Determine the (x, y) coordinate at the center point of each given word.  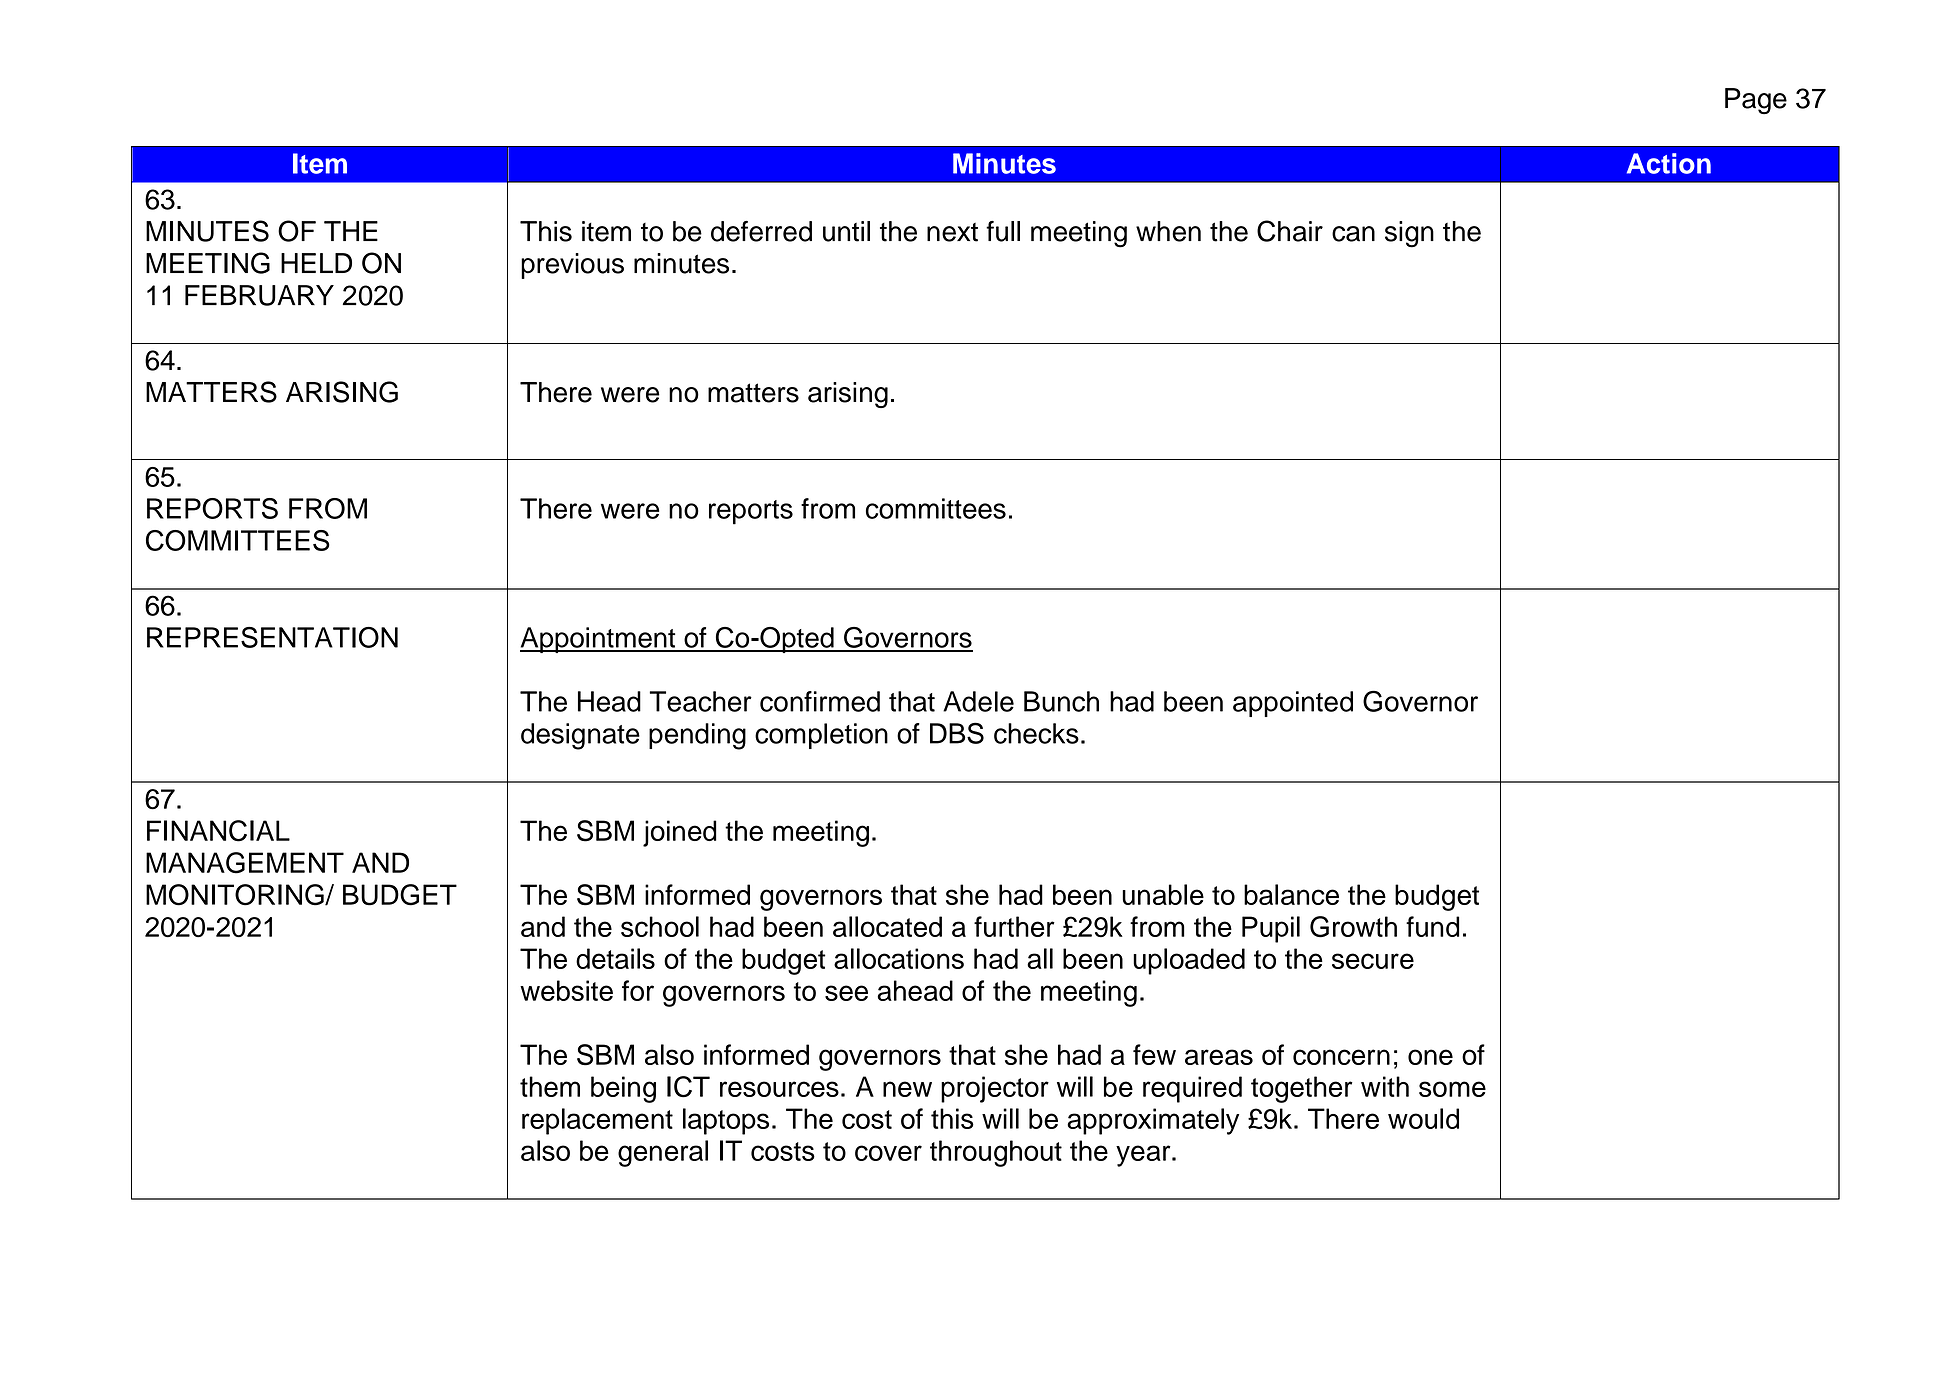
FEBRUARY (259, 295)
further (1014, 926)
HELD (316, 263)
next (952, 232)
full (1003, 231)
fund (1432, 926)
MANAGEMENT (245, 863)
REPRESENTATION (272, 637)
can (1353, 234)
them (550, 1086)
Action (1669, 163)
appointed (1293, 704)
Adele (978, 701)
